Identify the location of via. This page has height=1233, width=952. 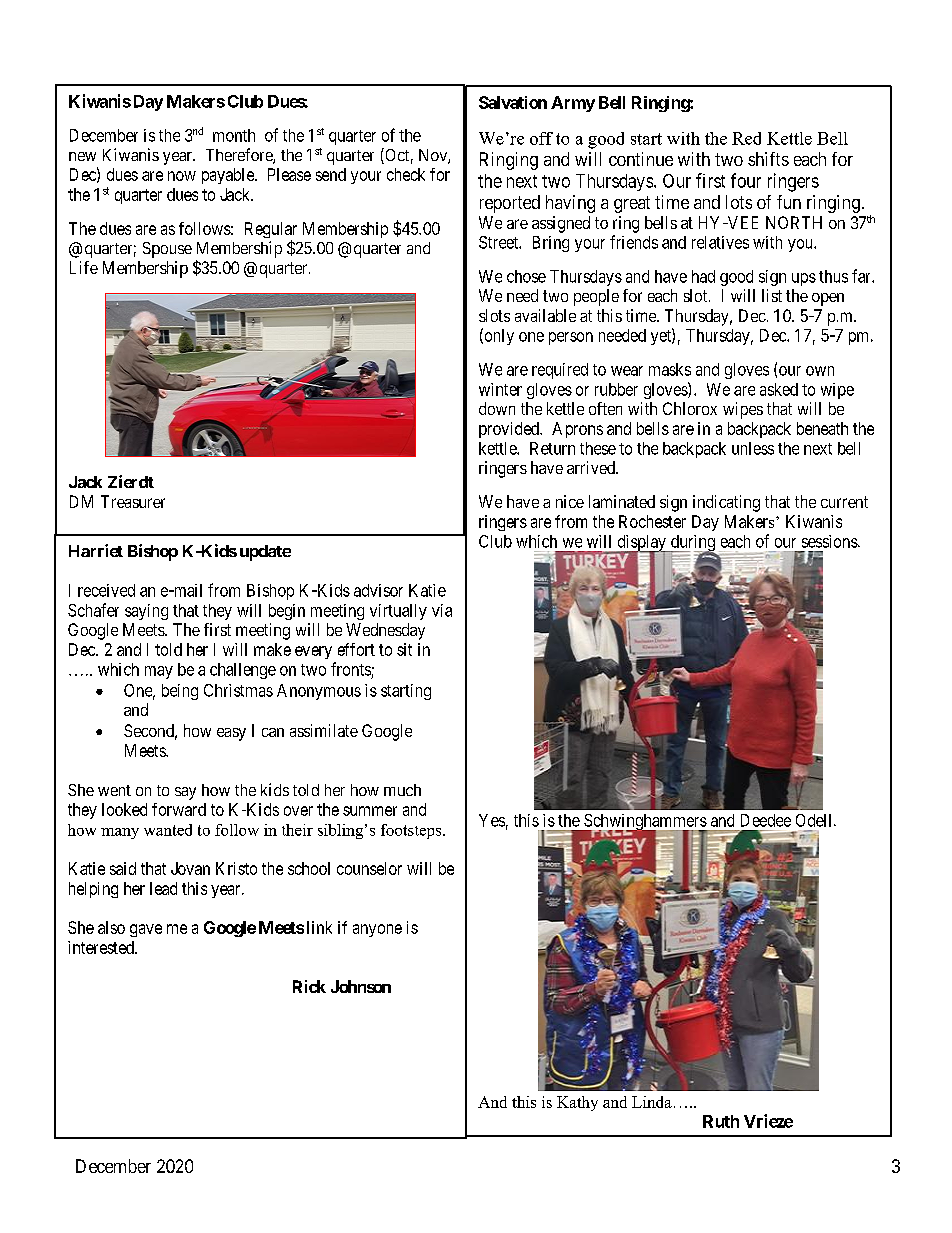
(442, 610).
